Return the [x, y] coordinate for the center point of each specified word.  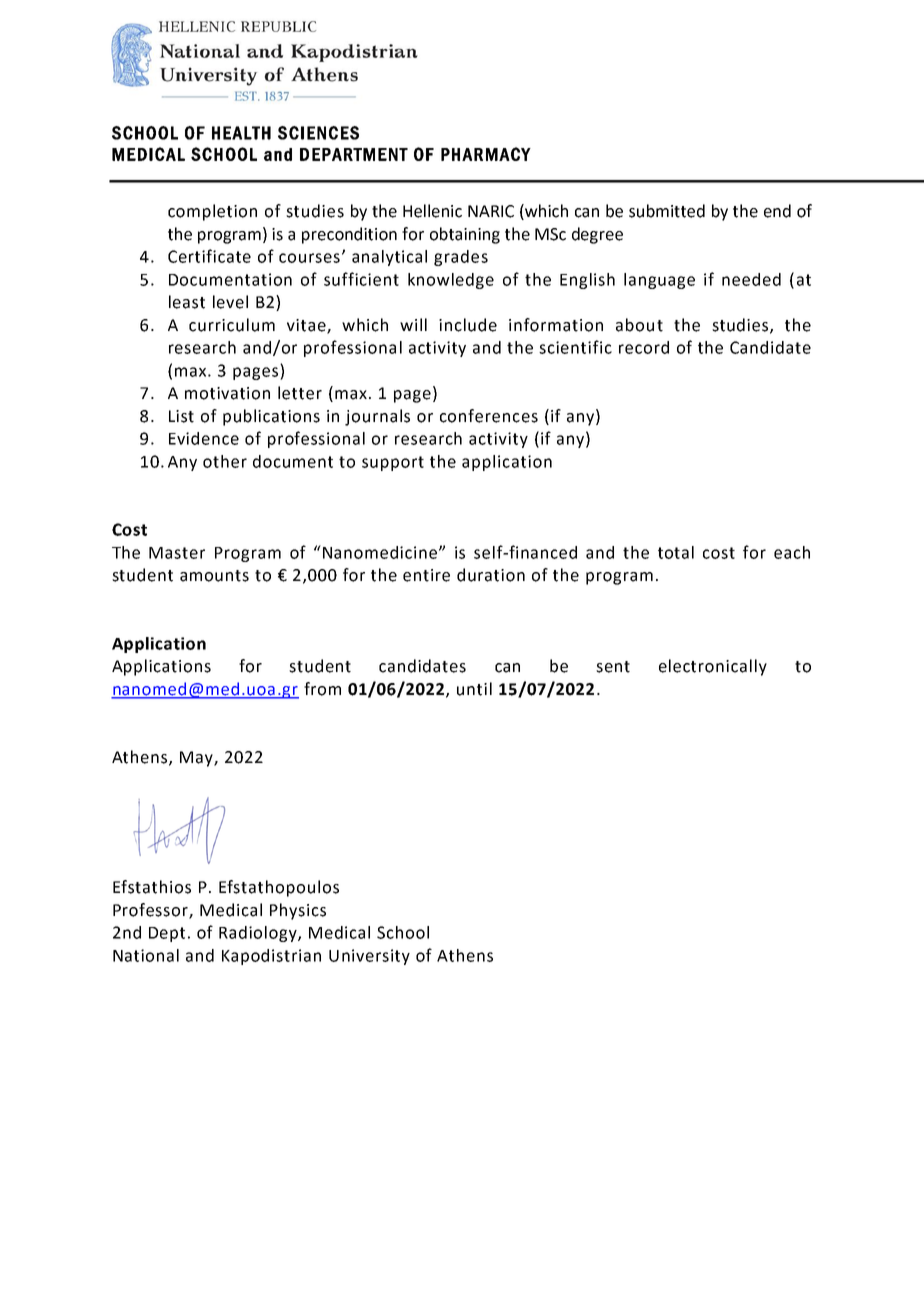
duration [491, 575]
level [230, 302]
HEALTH [241, 133]
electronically [713, 667]
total [676, 552]
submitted [667, 211]
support [393, 463]
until [474, 689]
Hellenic [432, 211]
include [468, 325]
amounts [214, 576]
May [197, 759]
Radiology [259, 934]
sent [613, 667]
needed [751, 279]
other [225, 461]
